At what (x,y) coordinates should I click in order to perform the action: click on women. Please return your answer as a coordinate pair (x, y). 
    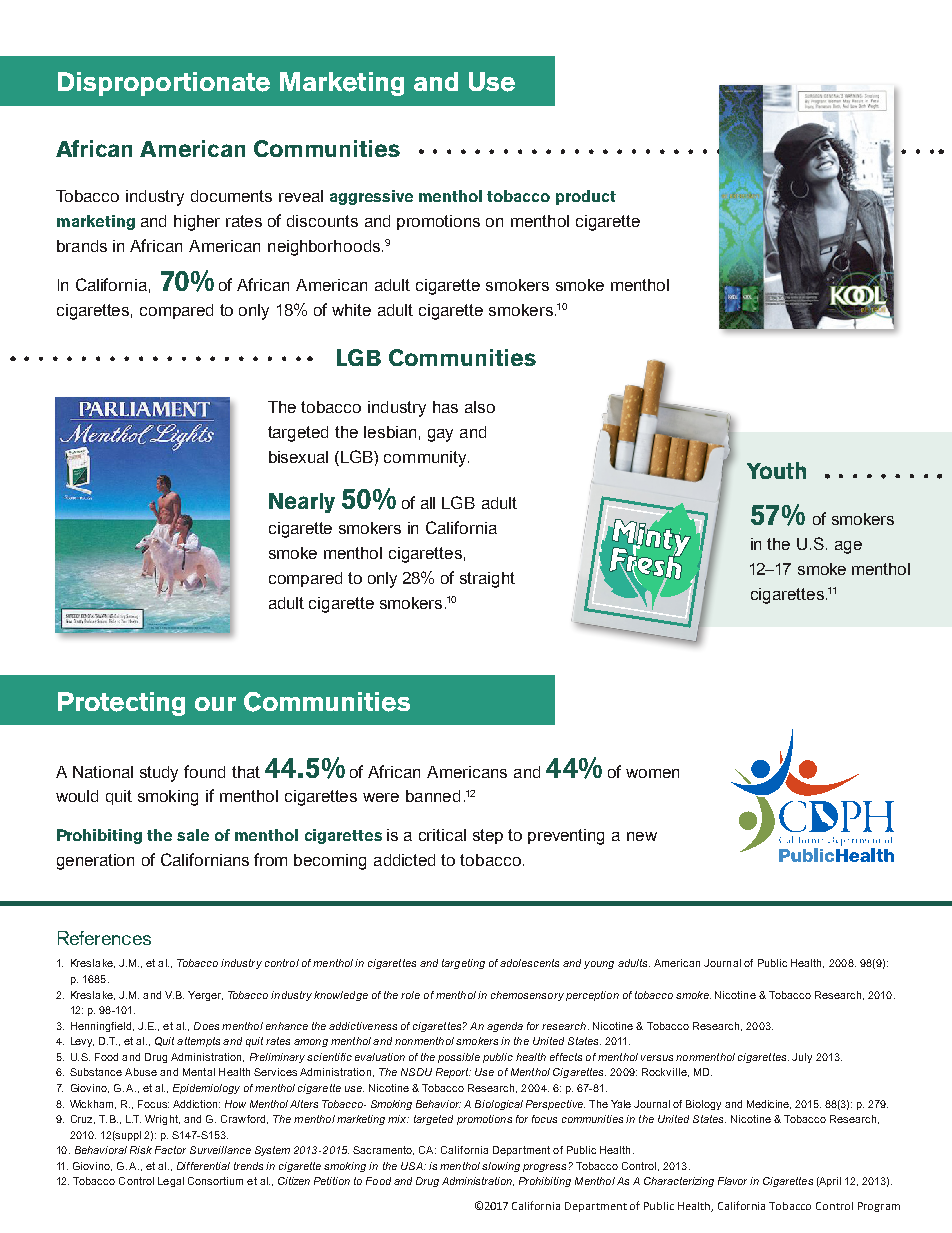
    Looking at the image, I should click on (652, 773).
